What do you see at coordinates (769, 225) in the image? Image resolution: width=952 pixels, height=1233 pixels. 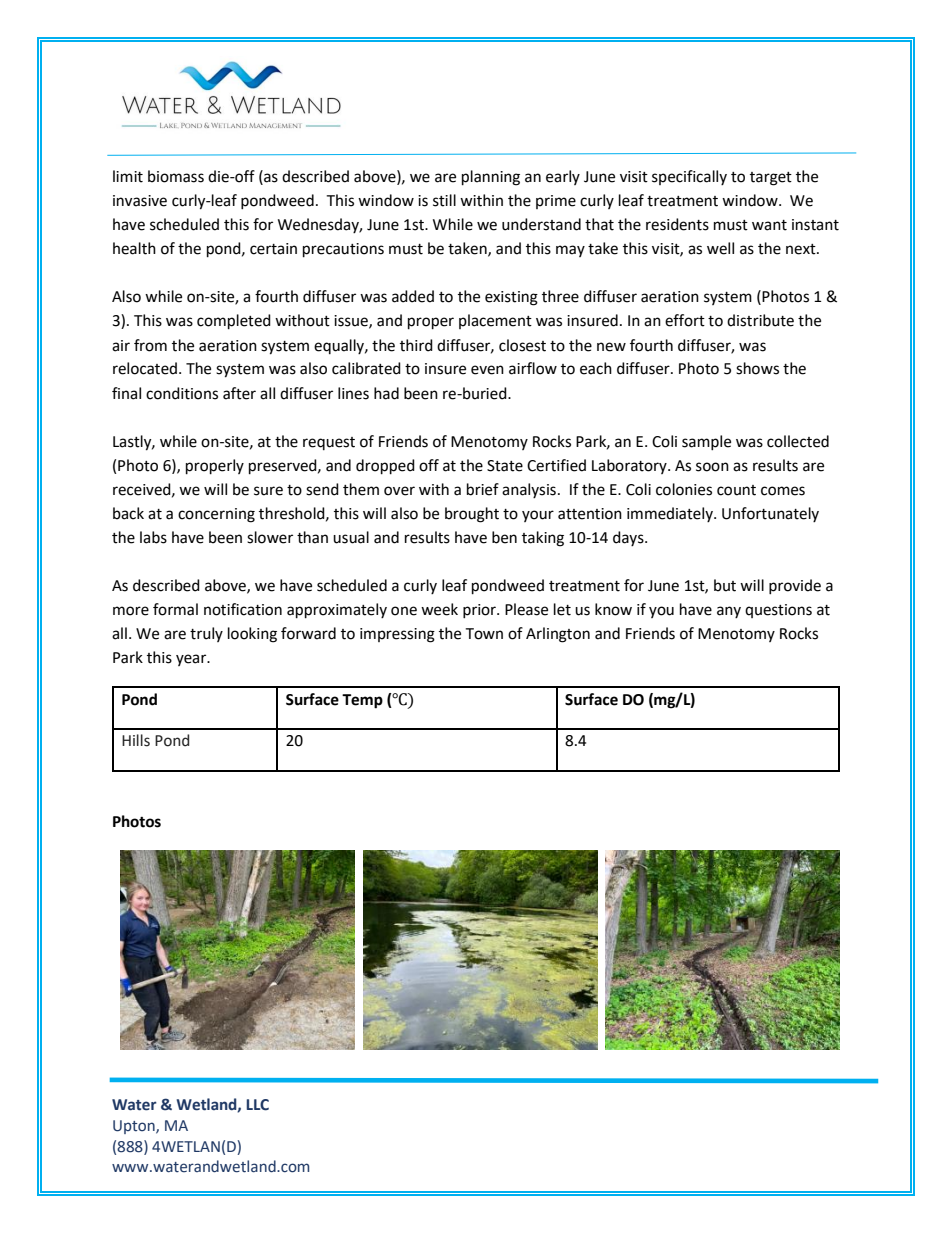 I see `want` at bounding box center [769, 225].
